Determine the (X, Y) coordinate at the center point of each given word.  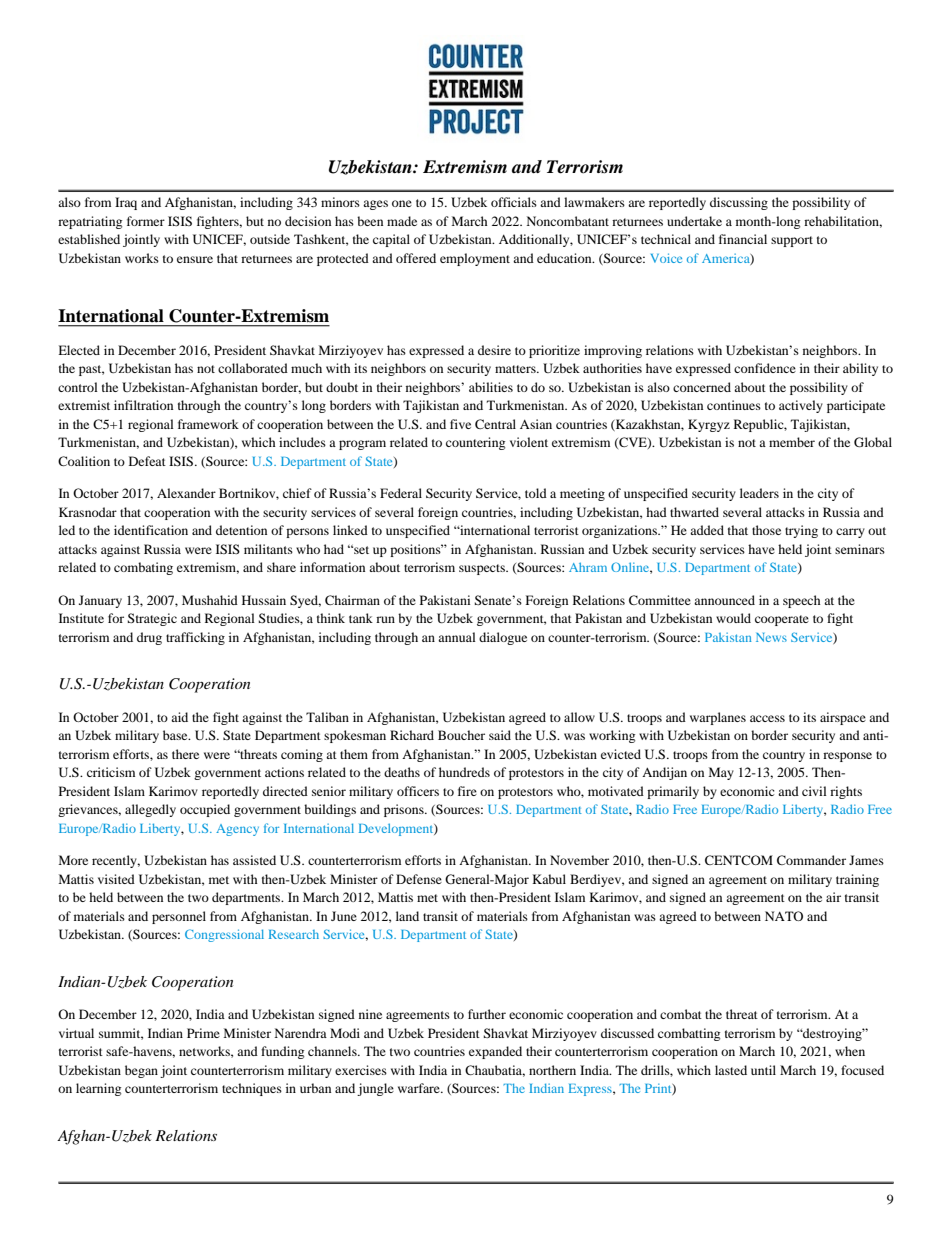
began (141, 1071)
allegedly (150, 810)
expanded (495, 1052)
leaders (759, 493)
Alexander (186, 493)
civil (814, 791)
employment (475, 259)
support (792, 241)
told (536, 493)
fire (467, 791)
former (146, 221)
